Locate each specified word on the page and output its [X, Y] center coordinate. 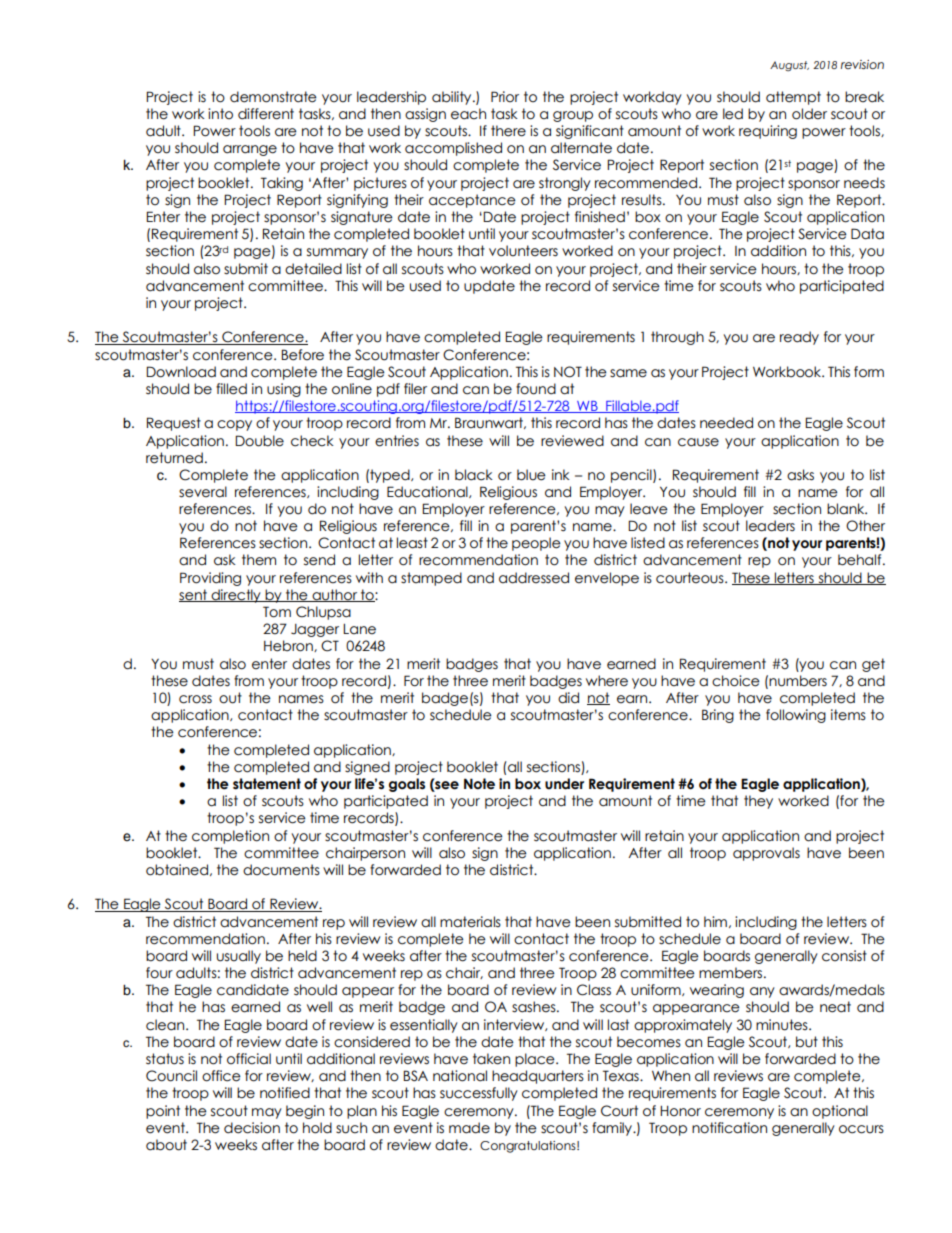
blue [531, 475]
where [607, 681]
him [715, 921]
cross [195, 699]
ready [799, 338]
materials [470, 922]
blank [847, 509]
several [203, 492]
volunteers [523, 251]
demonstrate [273, 97]
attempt [793, 98]
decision [252, 1128]
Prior [505, 96]
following [796, 716]
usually [239, 957]
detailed [313, 269]
